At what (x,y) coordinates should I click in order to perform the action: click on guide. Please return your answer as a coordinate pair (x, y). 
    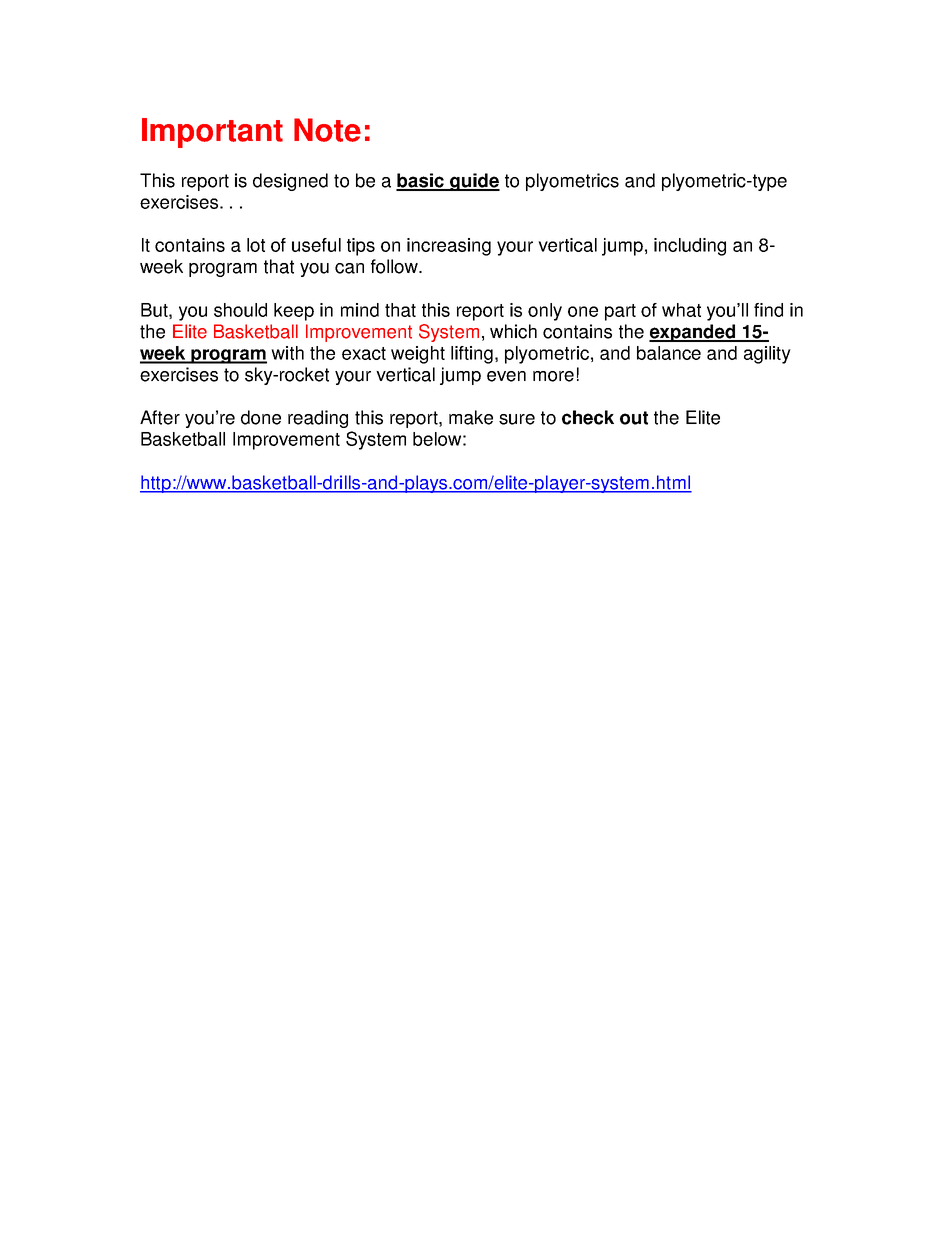
    Looking at the image, I should click on (474, 182).
